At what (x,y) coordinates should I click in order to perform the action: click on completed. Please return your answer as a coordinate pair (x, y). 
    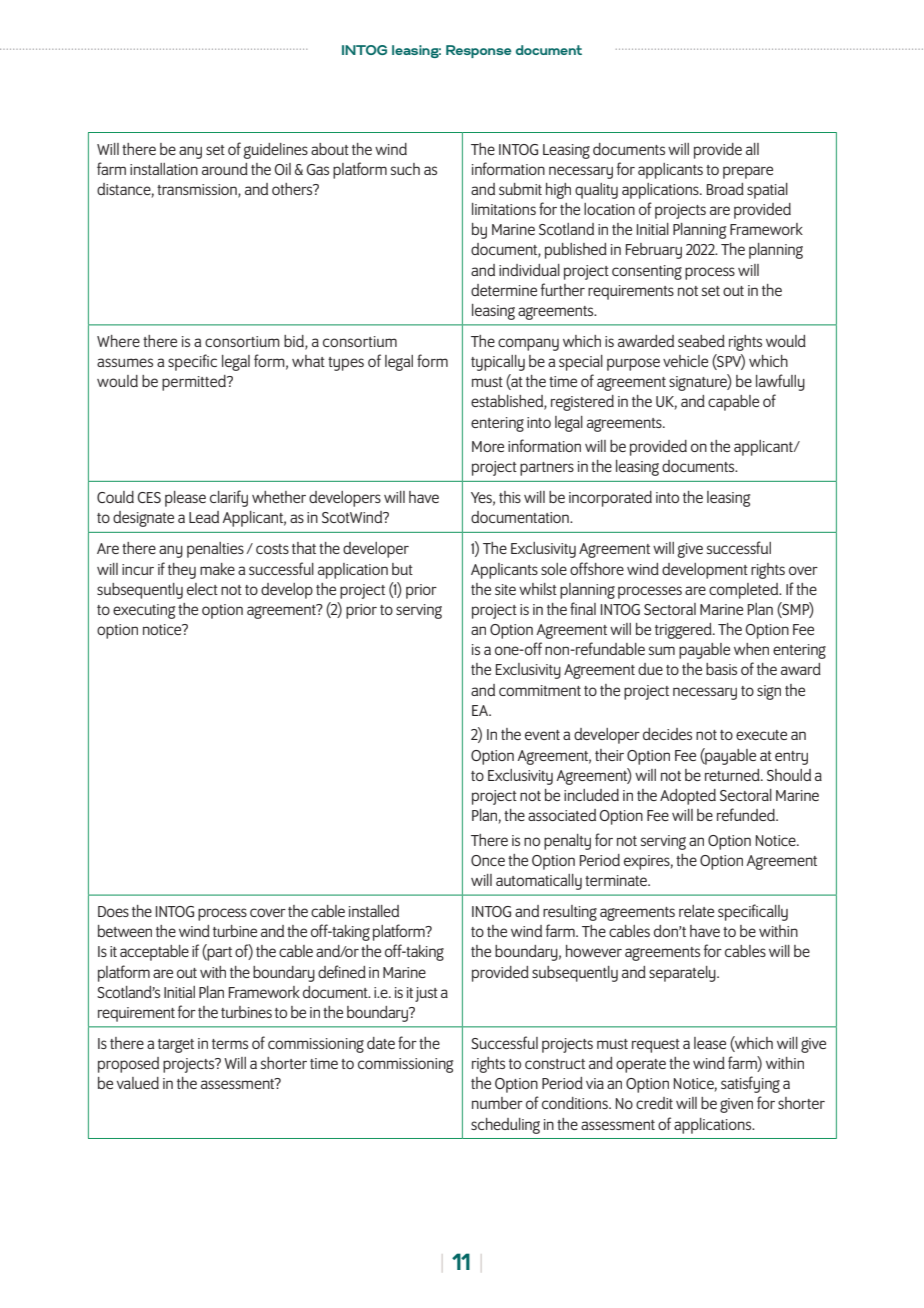
    Looking at the image, I should click on (745, 591).
